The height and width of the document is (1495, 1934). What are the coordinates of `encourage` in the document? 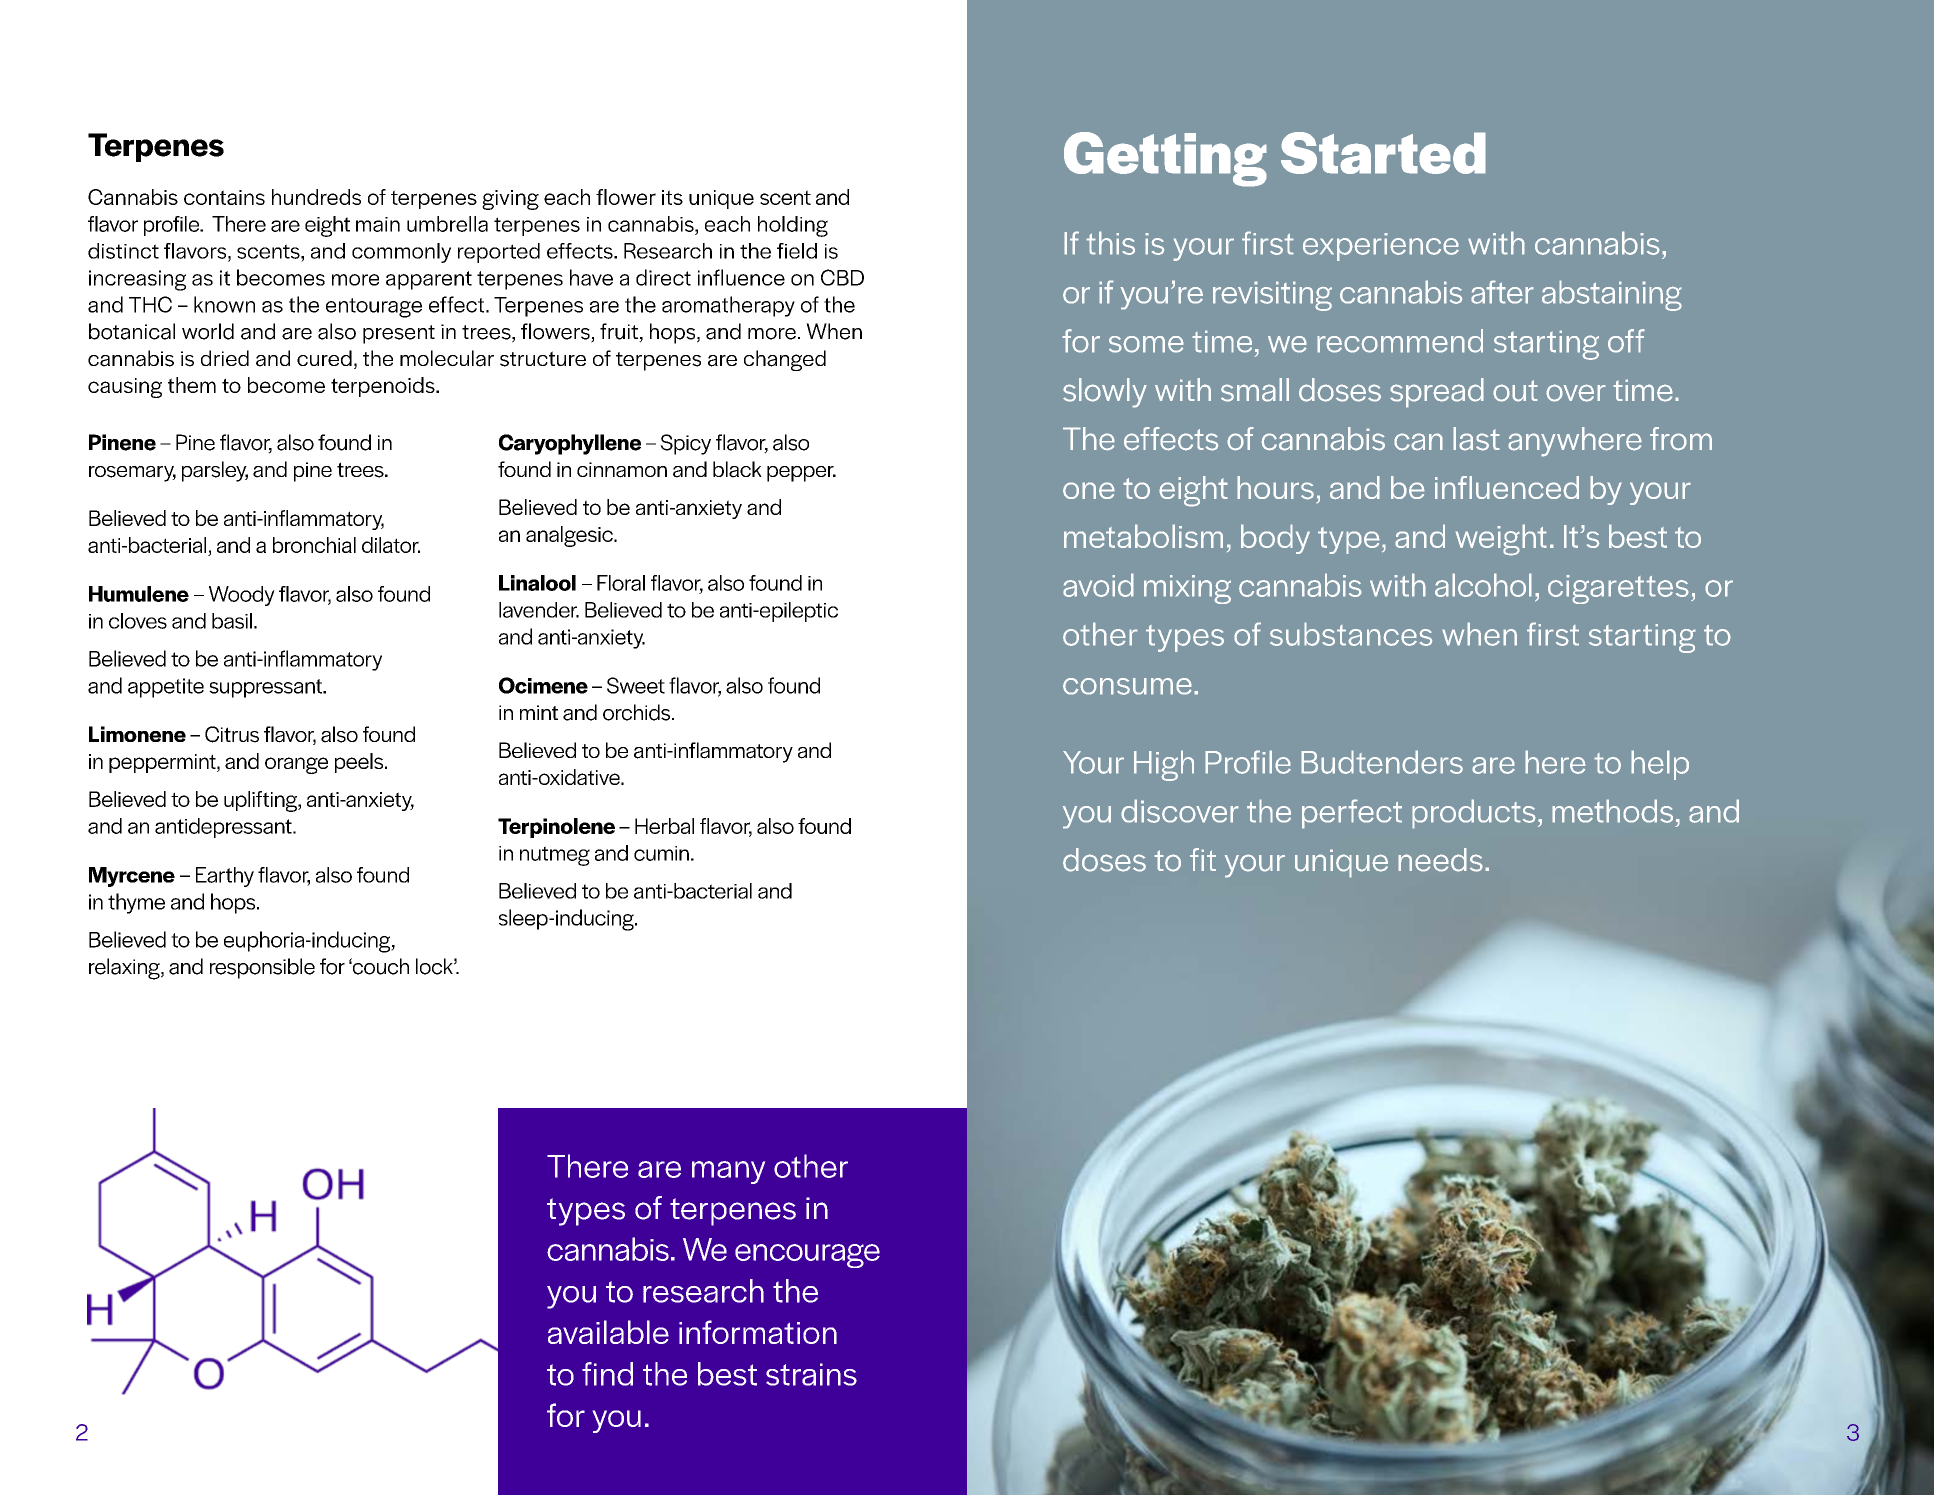 It's located at (807, 1256).
